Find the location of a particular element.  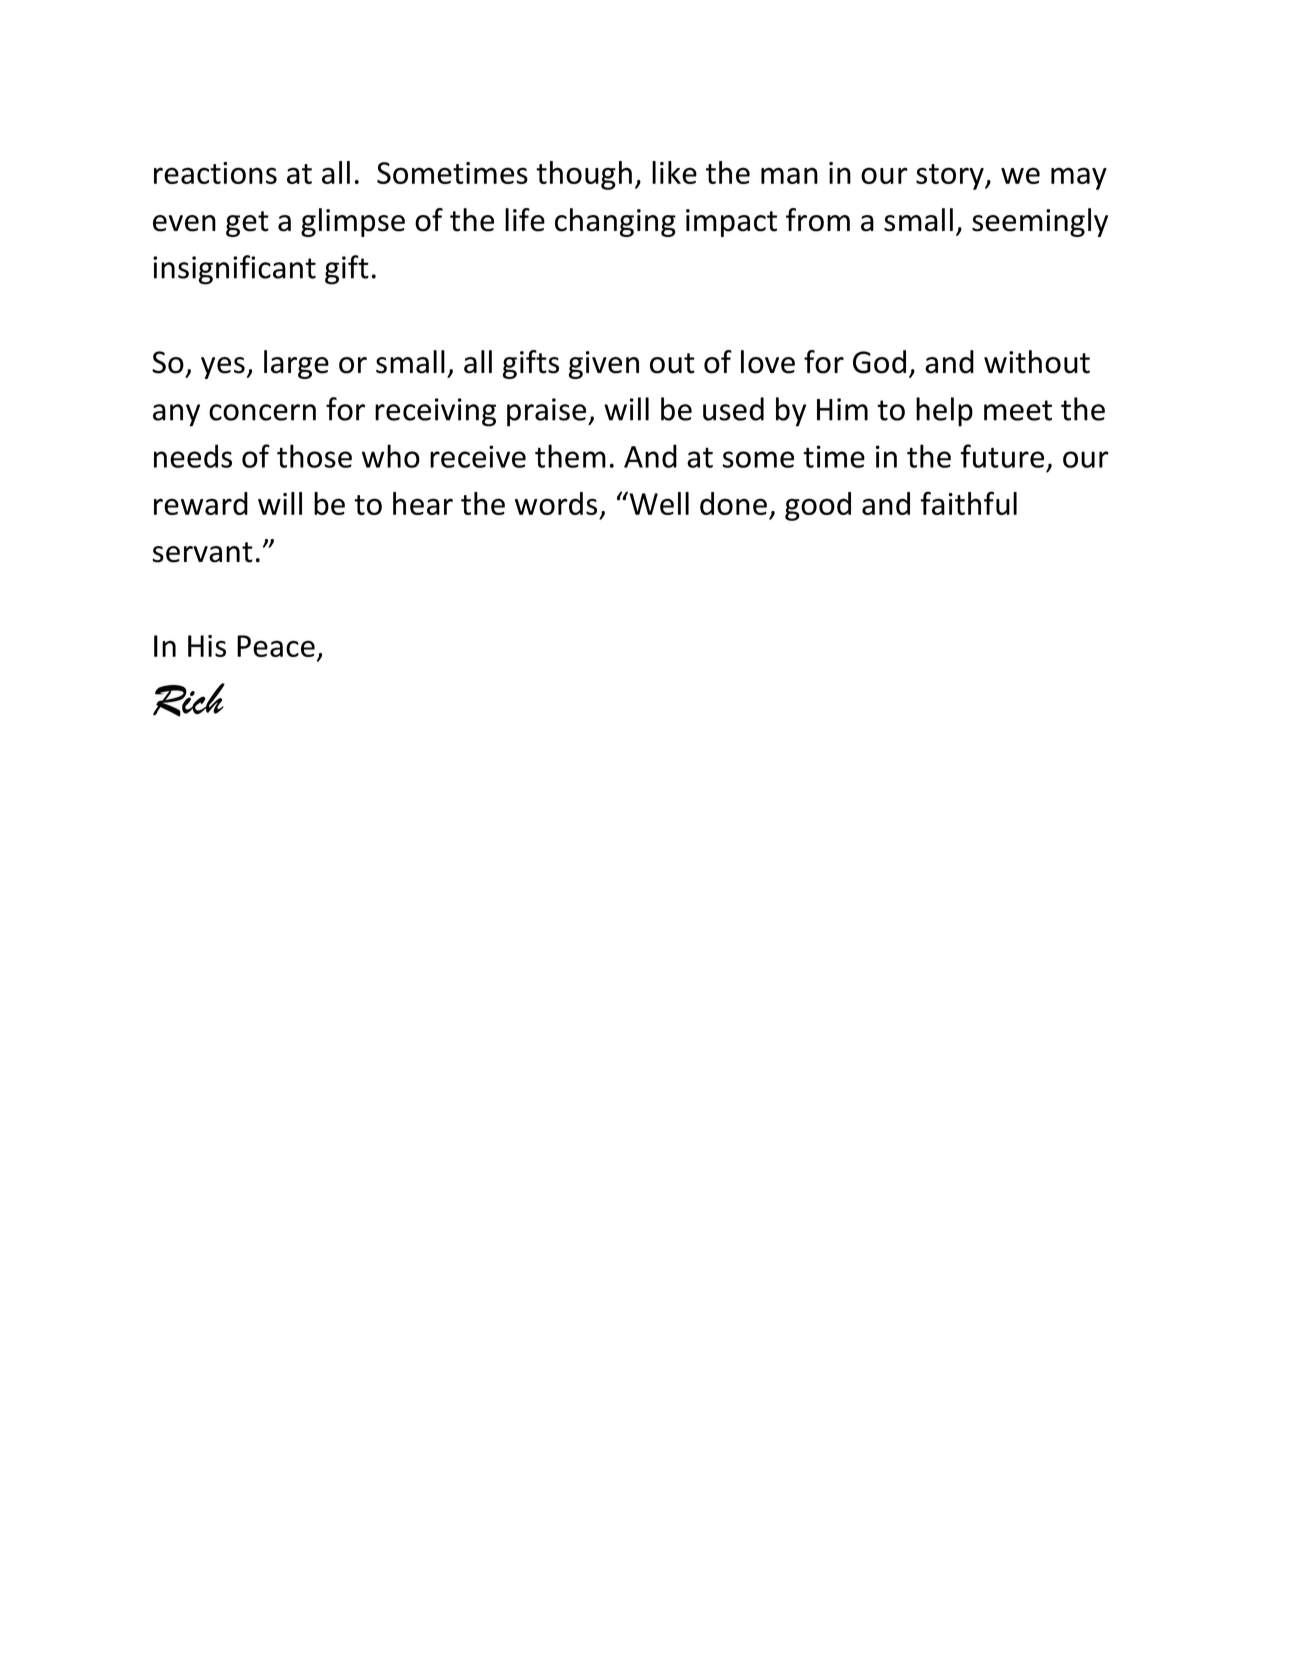

without is located at coordinates (1037, 362).
